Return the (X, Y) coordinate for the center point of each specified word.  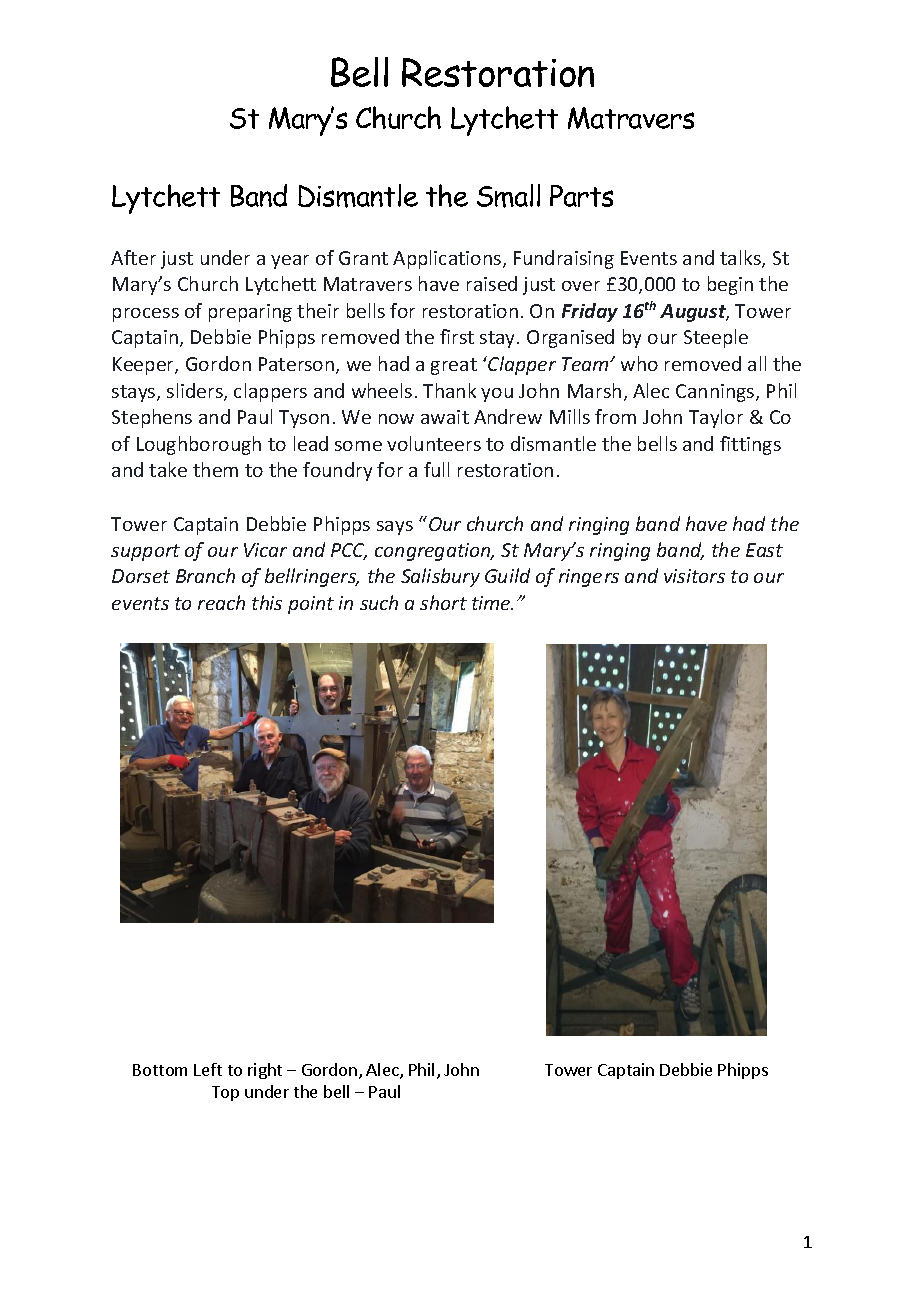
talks (741, 259)
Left (208, 1069)
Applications (448, 259)
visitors (694, 576)
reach (221, 602)
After (133, 257)
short (443, 602)
